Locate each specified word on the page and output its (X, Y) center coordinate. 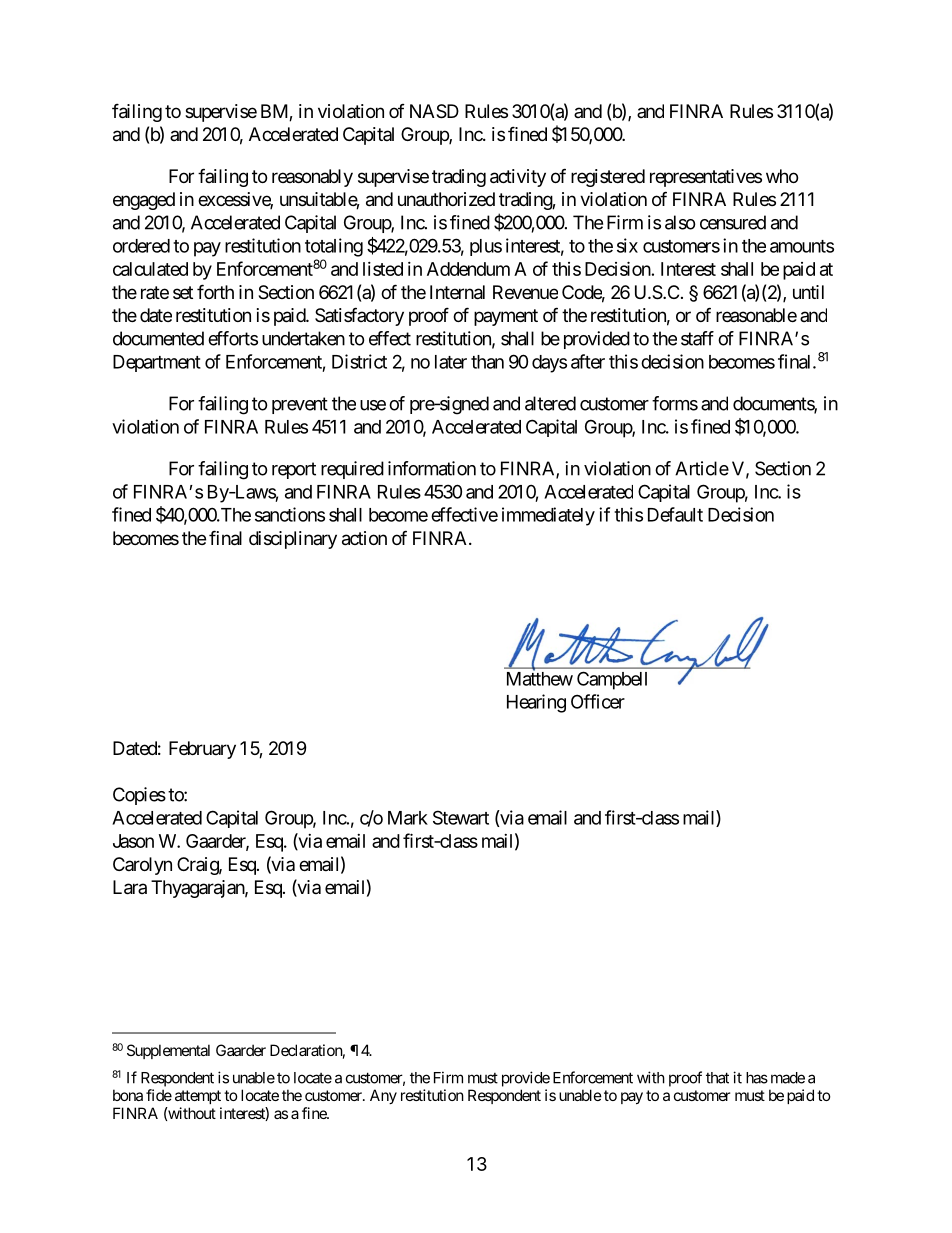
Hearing (536, 703)
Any (383, 1096)
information (432, 468)
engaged (144, 201)
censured (733, 222)
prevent (300, 405)
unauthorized (446, 199)
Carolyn (142, 866)
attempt (198, 1097)
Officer (598, 701)
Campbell (612, 680)
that (717, 1078)
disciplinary (293, 540)
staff (697, 338)
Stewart (461, 817)
